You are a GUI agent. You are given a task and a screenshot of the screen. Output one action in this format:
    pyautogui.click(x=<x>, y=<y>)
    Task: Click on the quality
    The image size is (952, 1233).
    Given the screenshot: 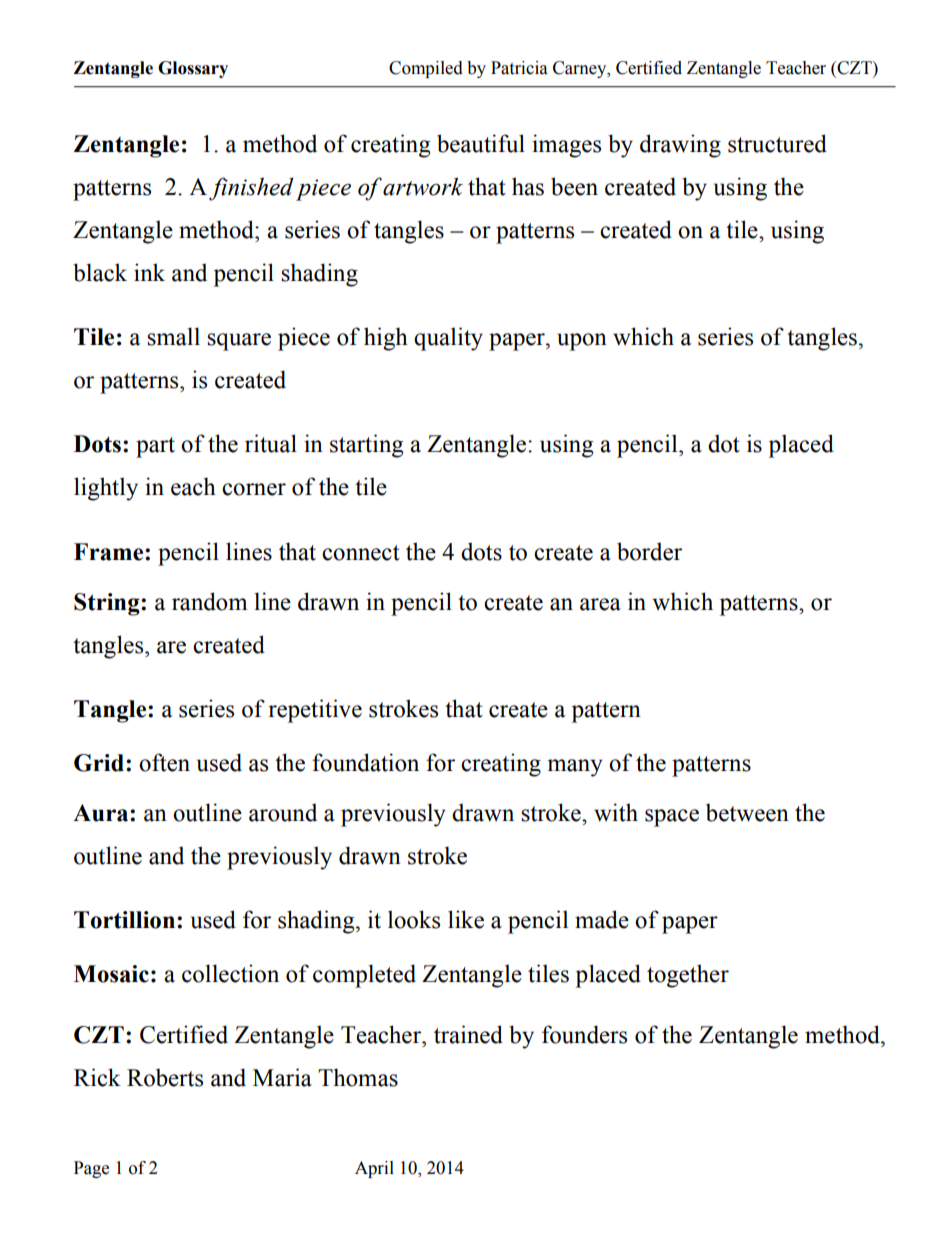 What is the action you would take?
    pyautogui.click(x=448, y=339)
